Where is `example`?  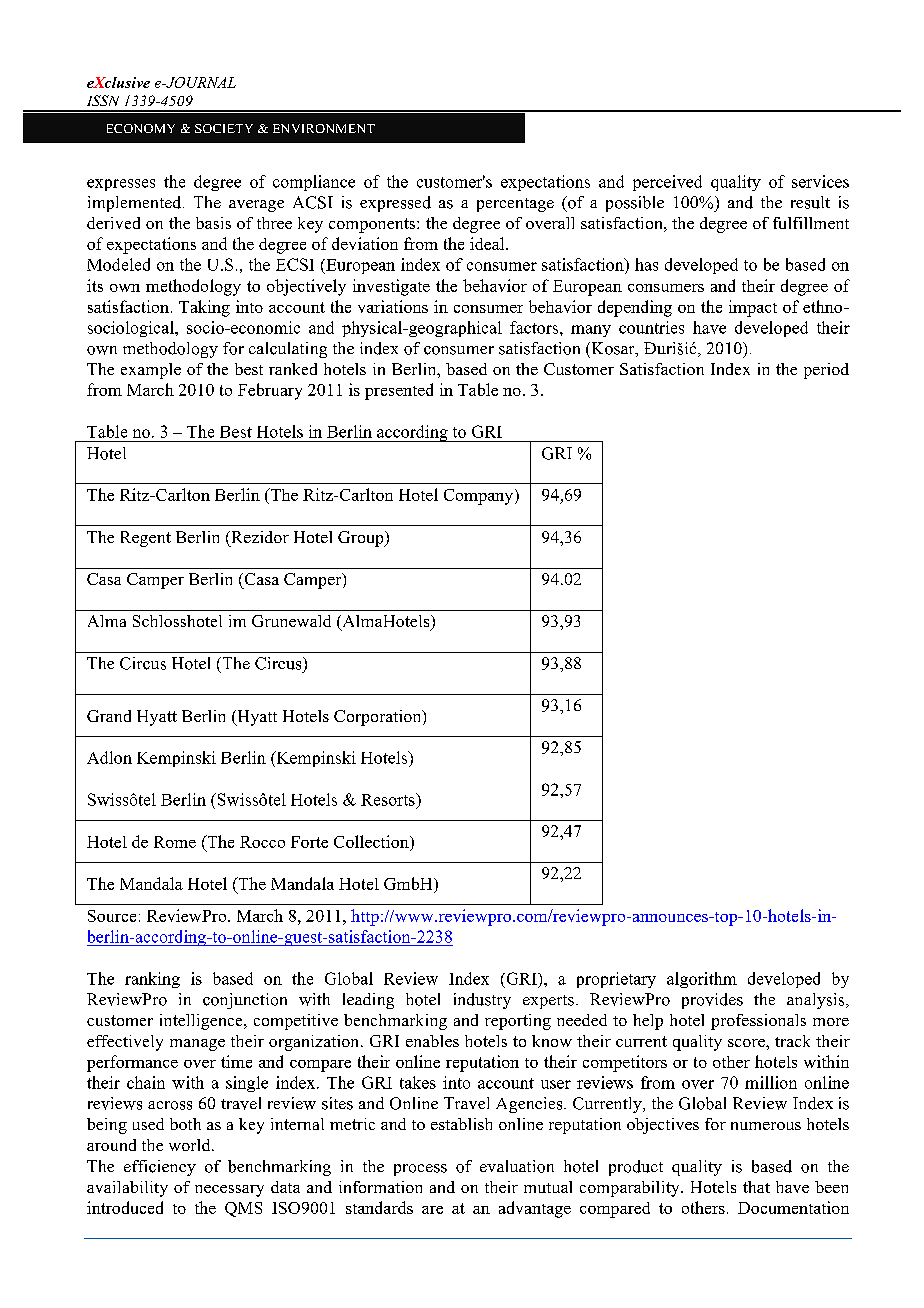
example is located at coordinates (151, 371).
